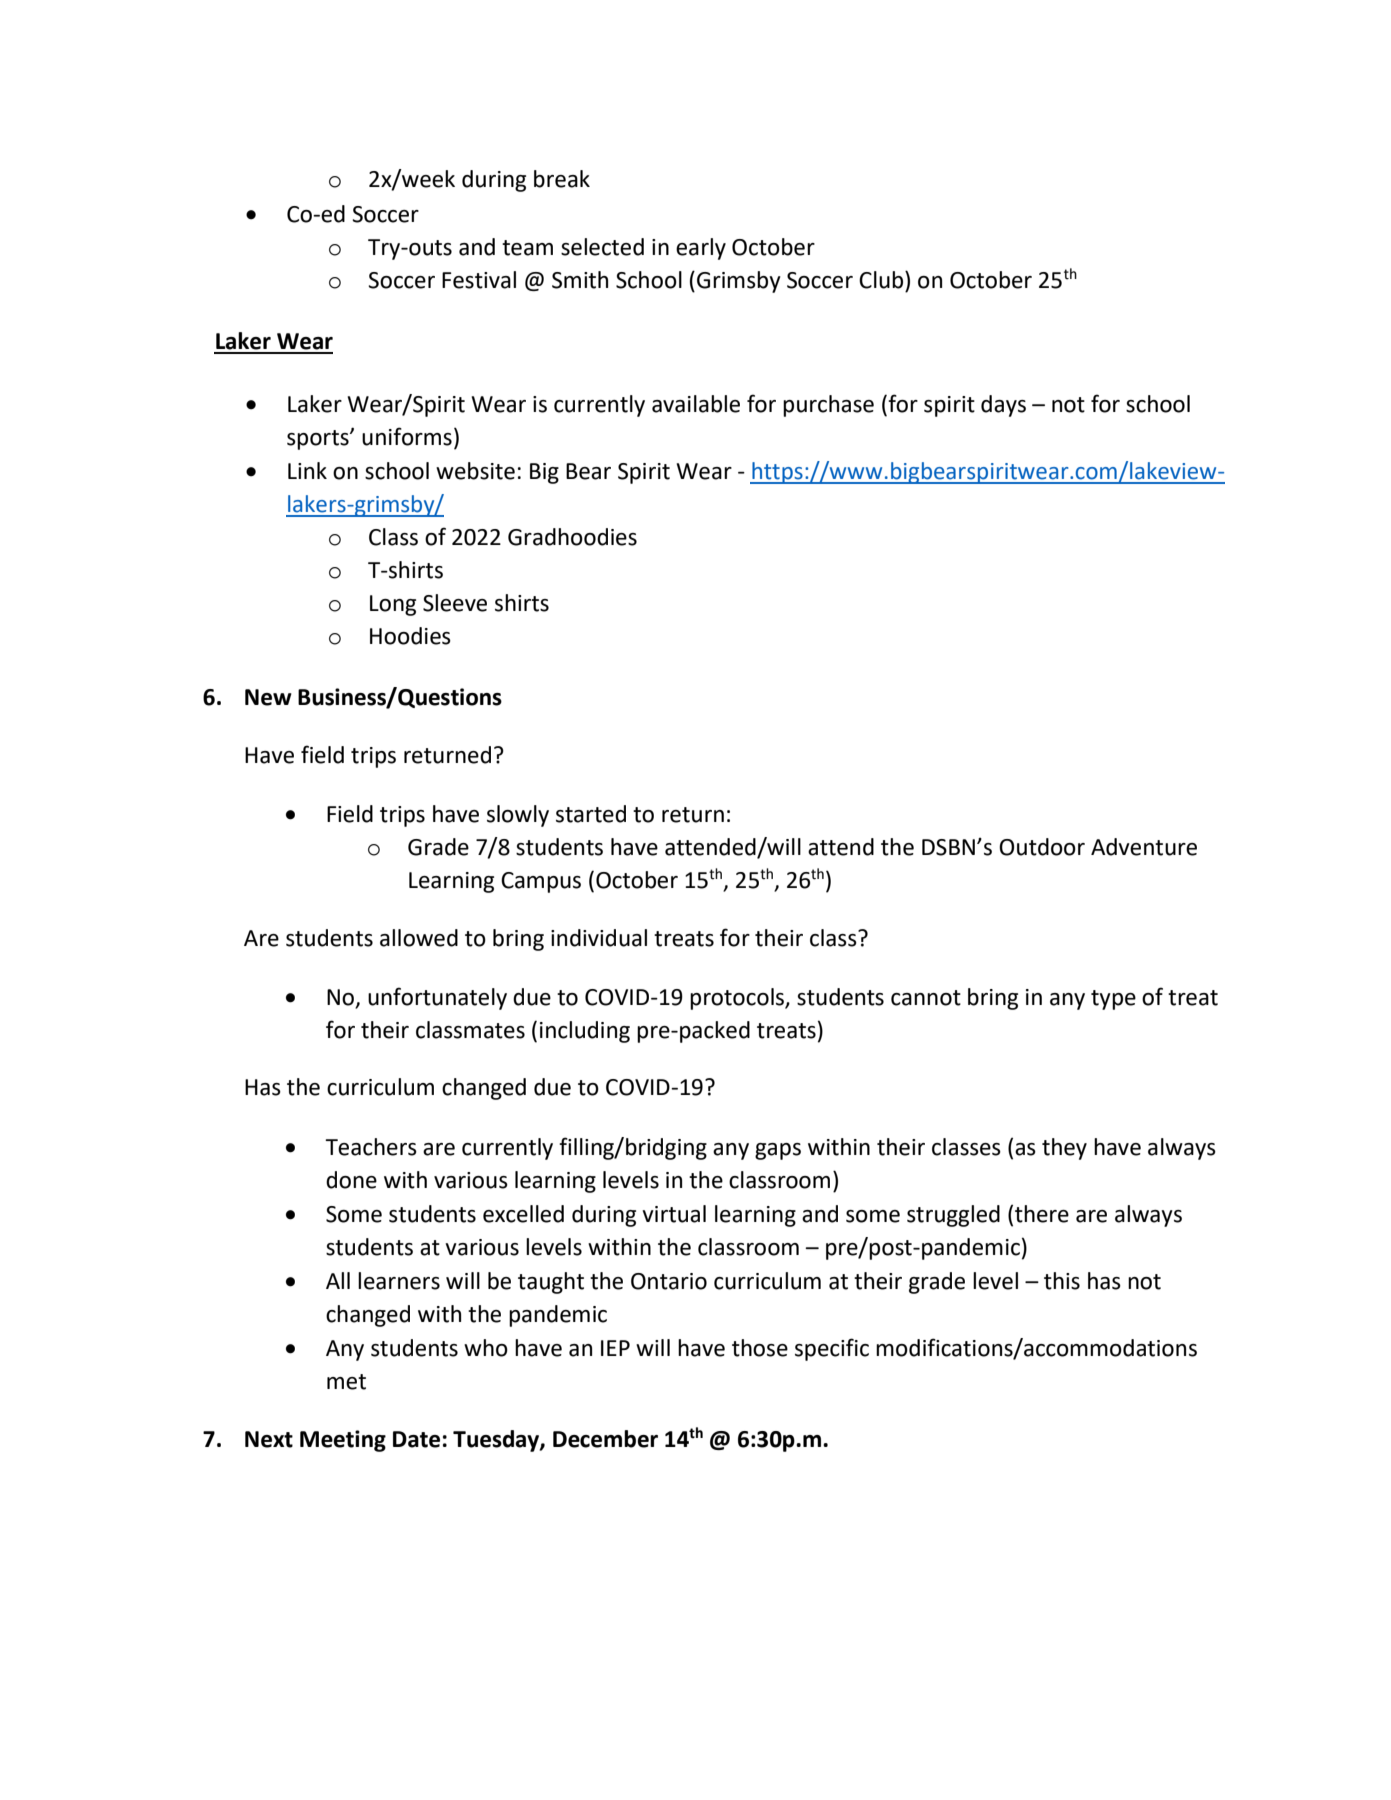  Describe the element at coordinates (591, 814) in the screenshot. I see `started` at that location.
